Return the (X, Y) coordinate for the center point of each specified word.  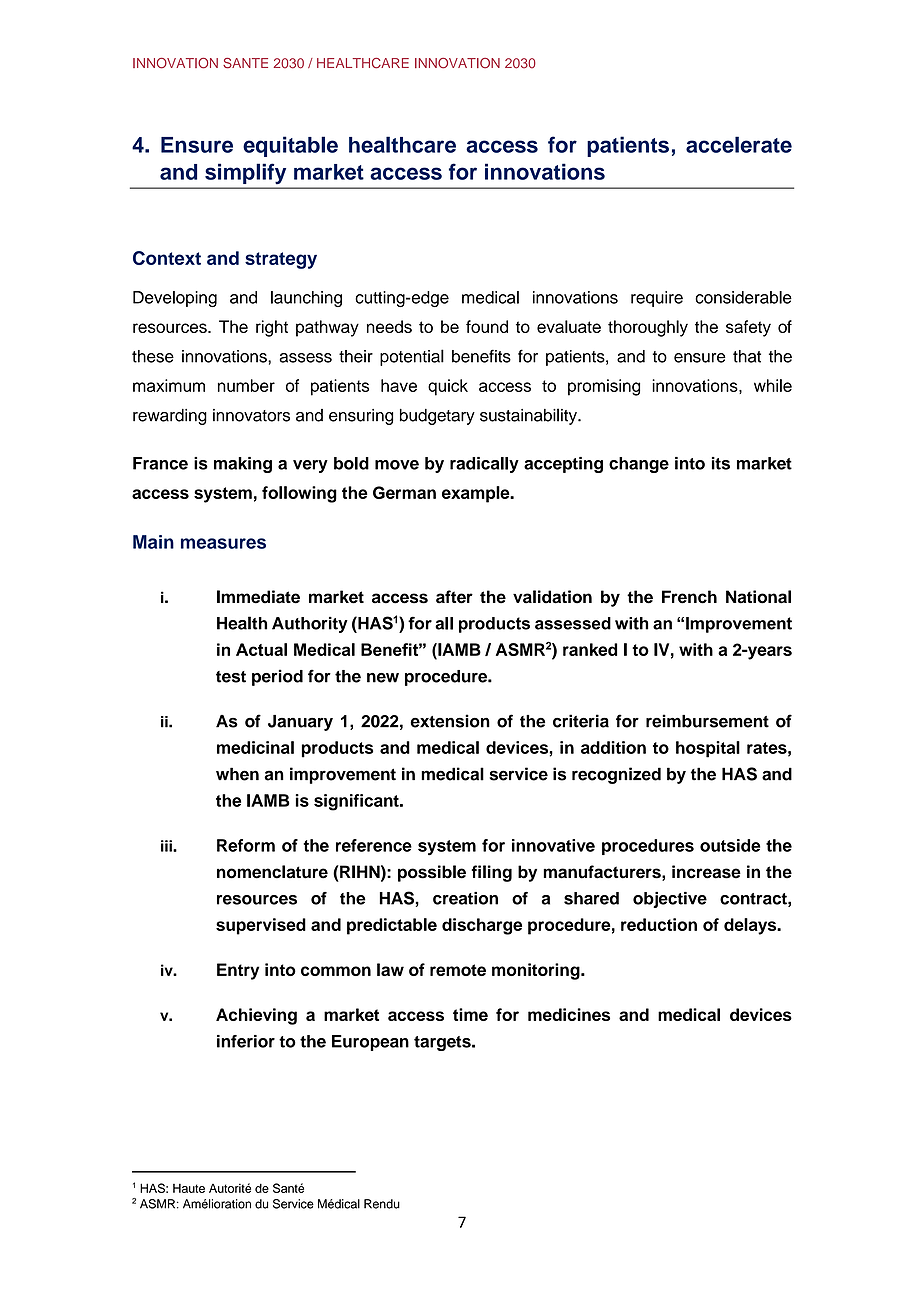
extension (450, 721)
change (639, 465)
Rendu (382, 1204)
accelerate (739, 144)
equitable (290, 146)
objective (670, 900)
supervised (261, 926)
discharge (482, 926)
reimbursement (707, 721)
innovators (251, 415)
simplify (245, 174)
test (231, 677)
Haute (189, 1188)
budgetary (437, 417)
